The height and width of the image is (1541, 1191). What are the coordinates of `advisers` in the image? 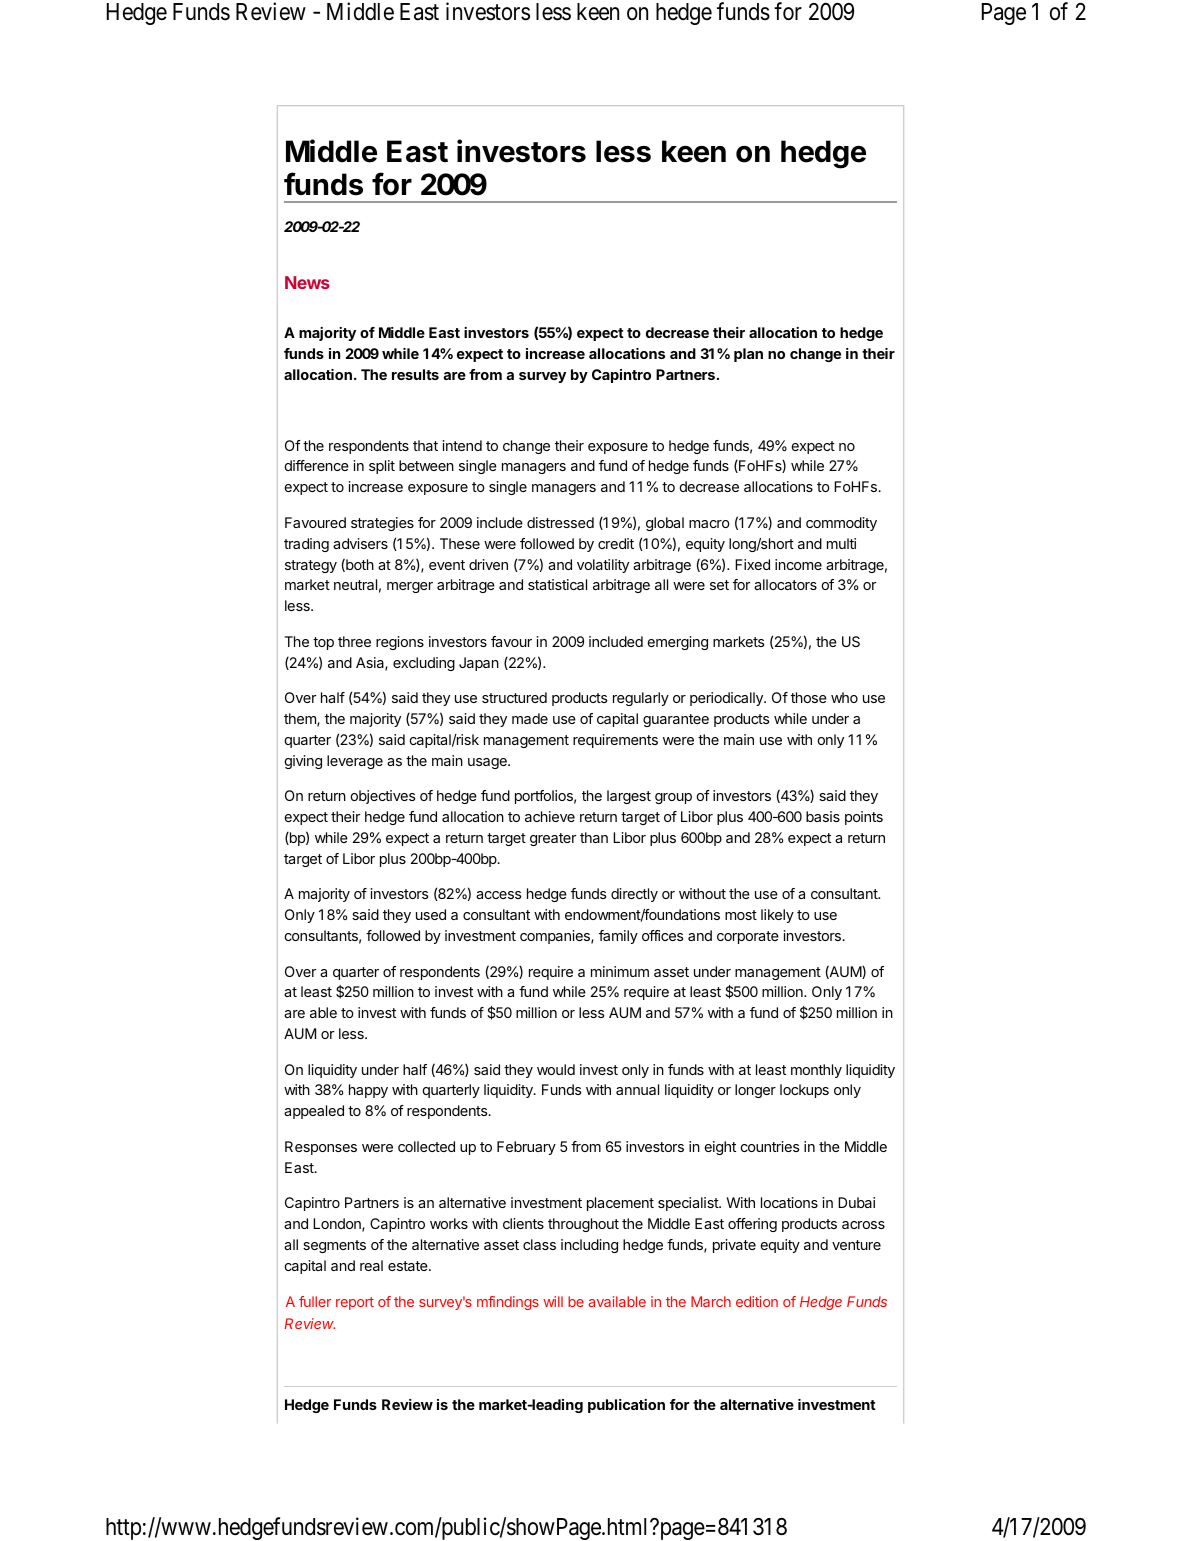 It's located at (360, 543).
